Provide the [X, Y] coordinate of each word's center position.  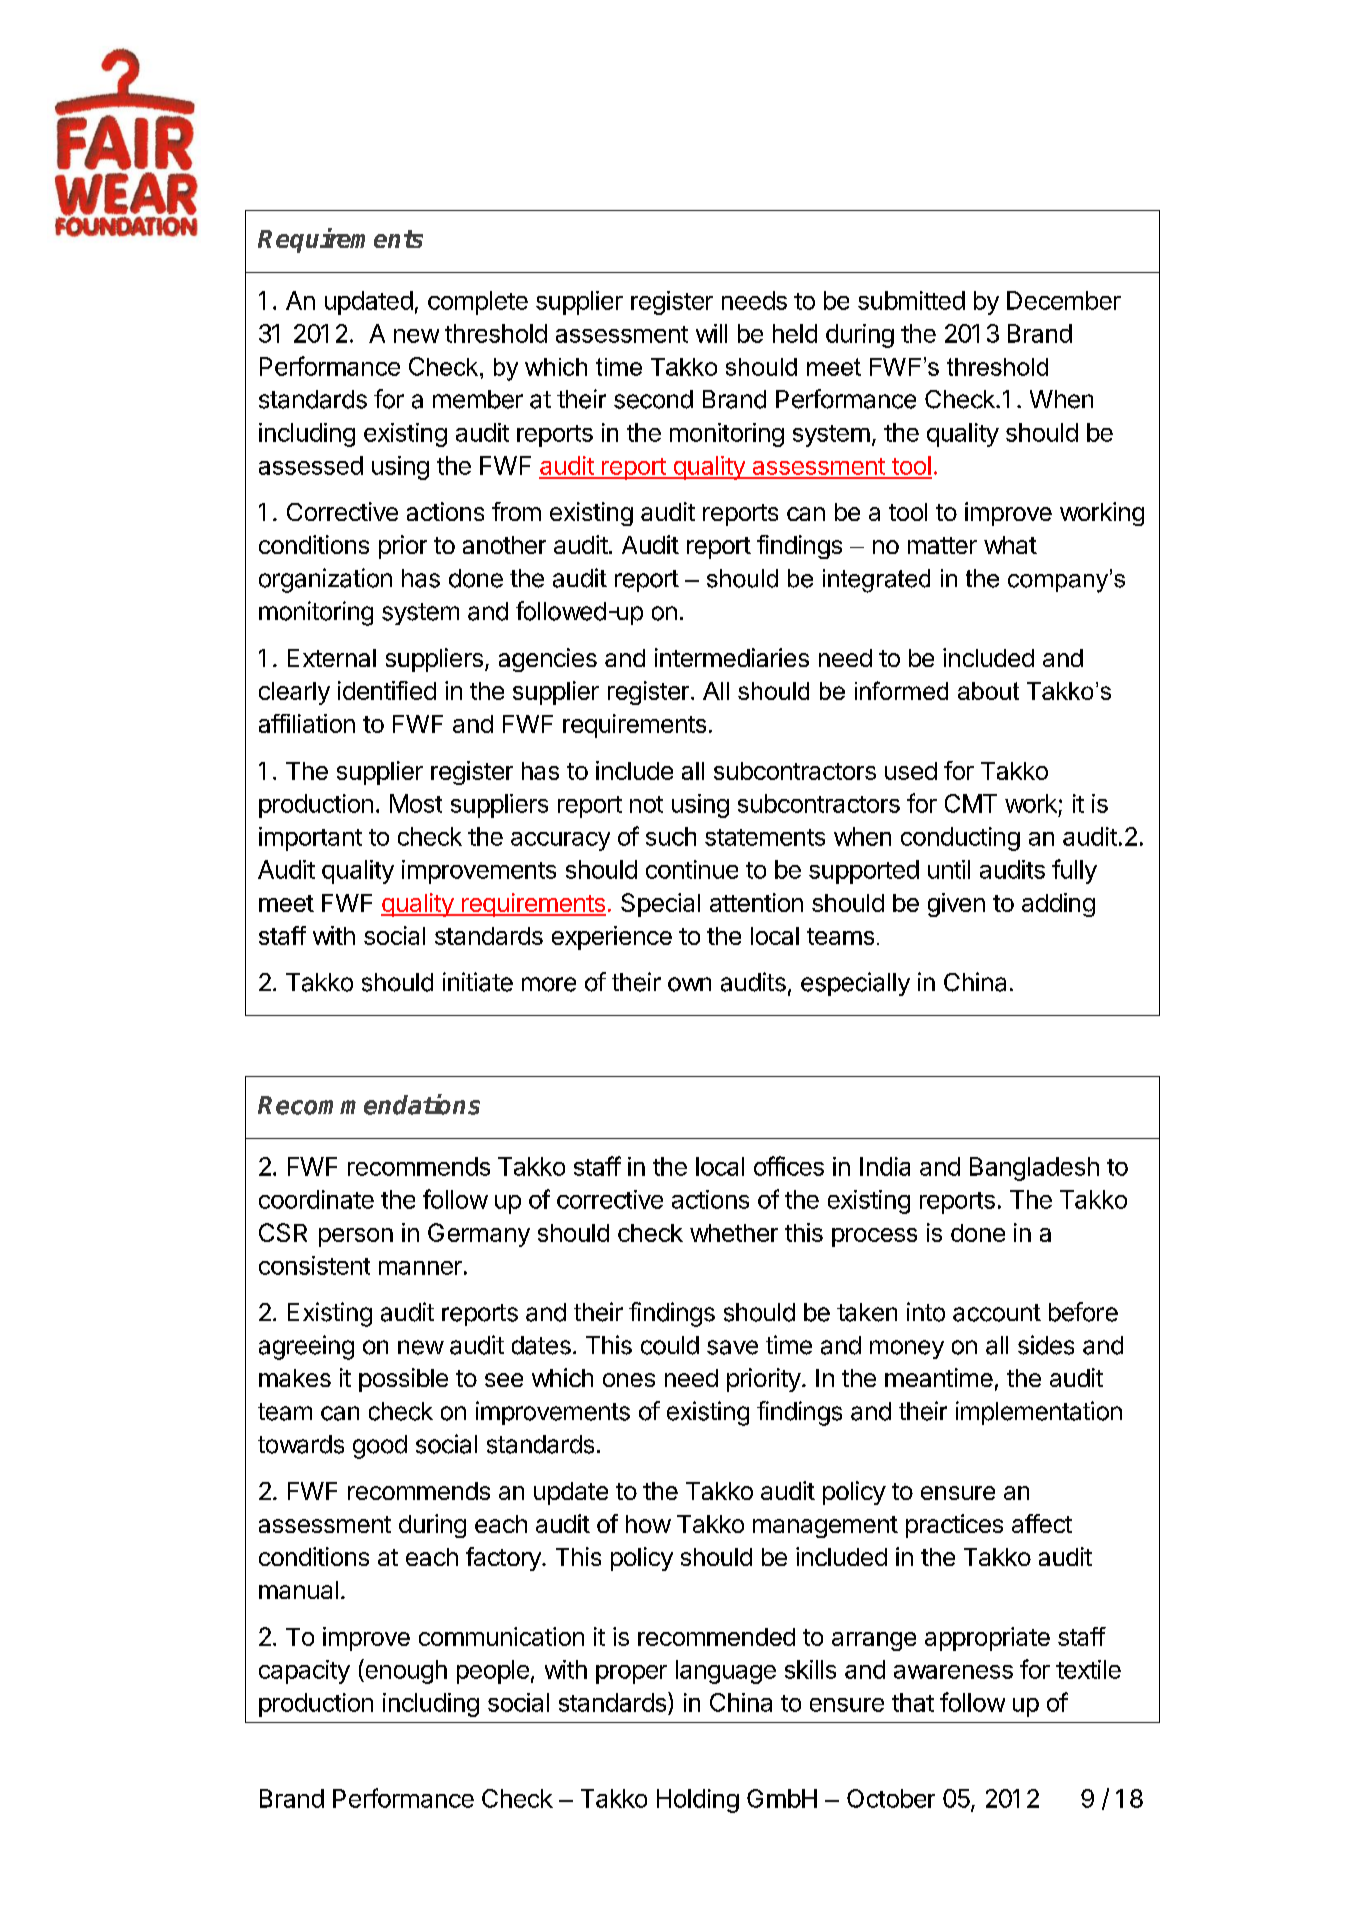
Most [416, 803]
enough [405, 1671]
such [671, 836]
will [711, 333]
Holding [698, 1801]
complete [478, 303]
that [913, 1702]
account [997, 1313]
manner [420, 1268]
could [670, 1345]
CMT [971, 803]
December [1064, 300]
